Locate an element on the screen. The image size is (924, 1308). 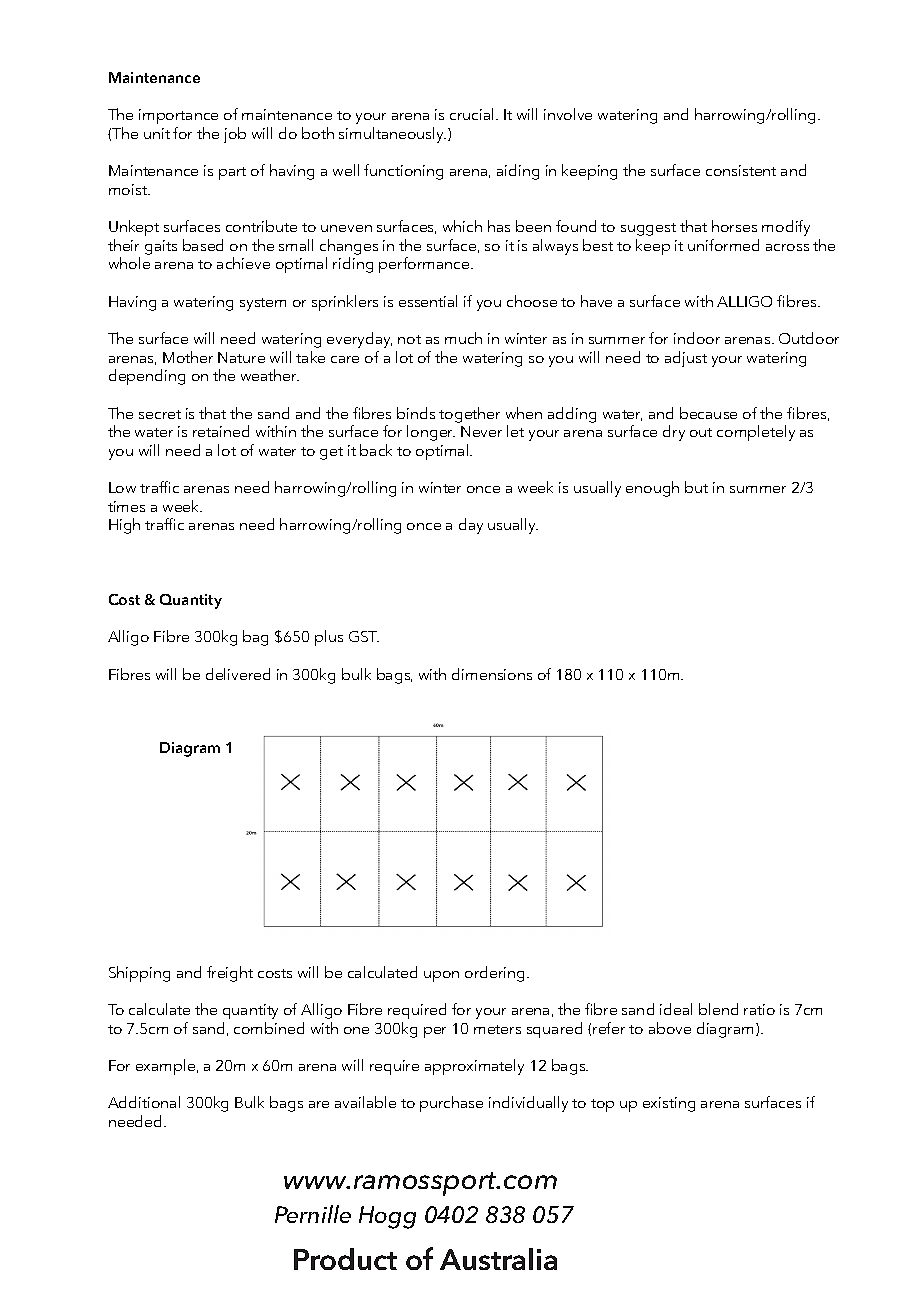
Product is located at coordinates (345, 1259).
